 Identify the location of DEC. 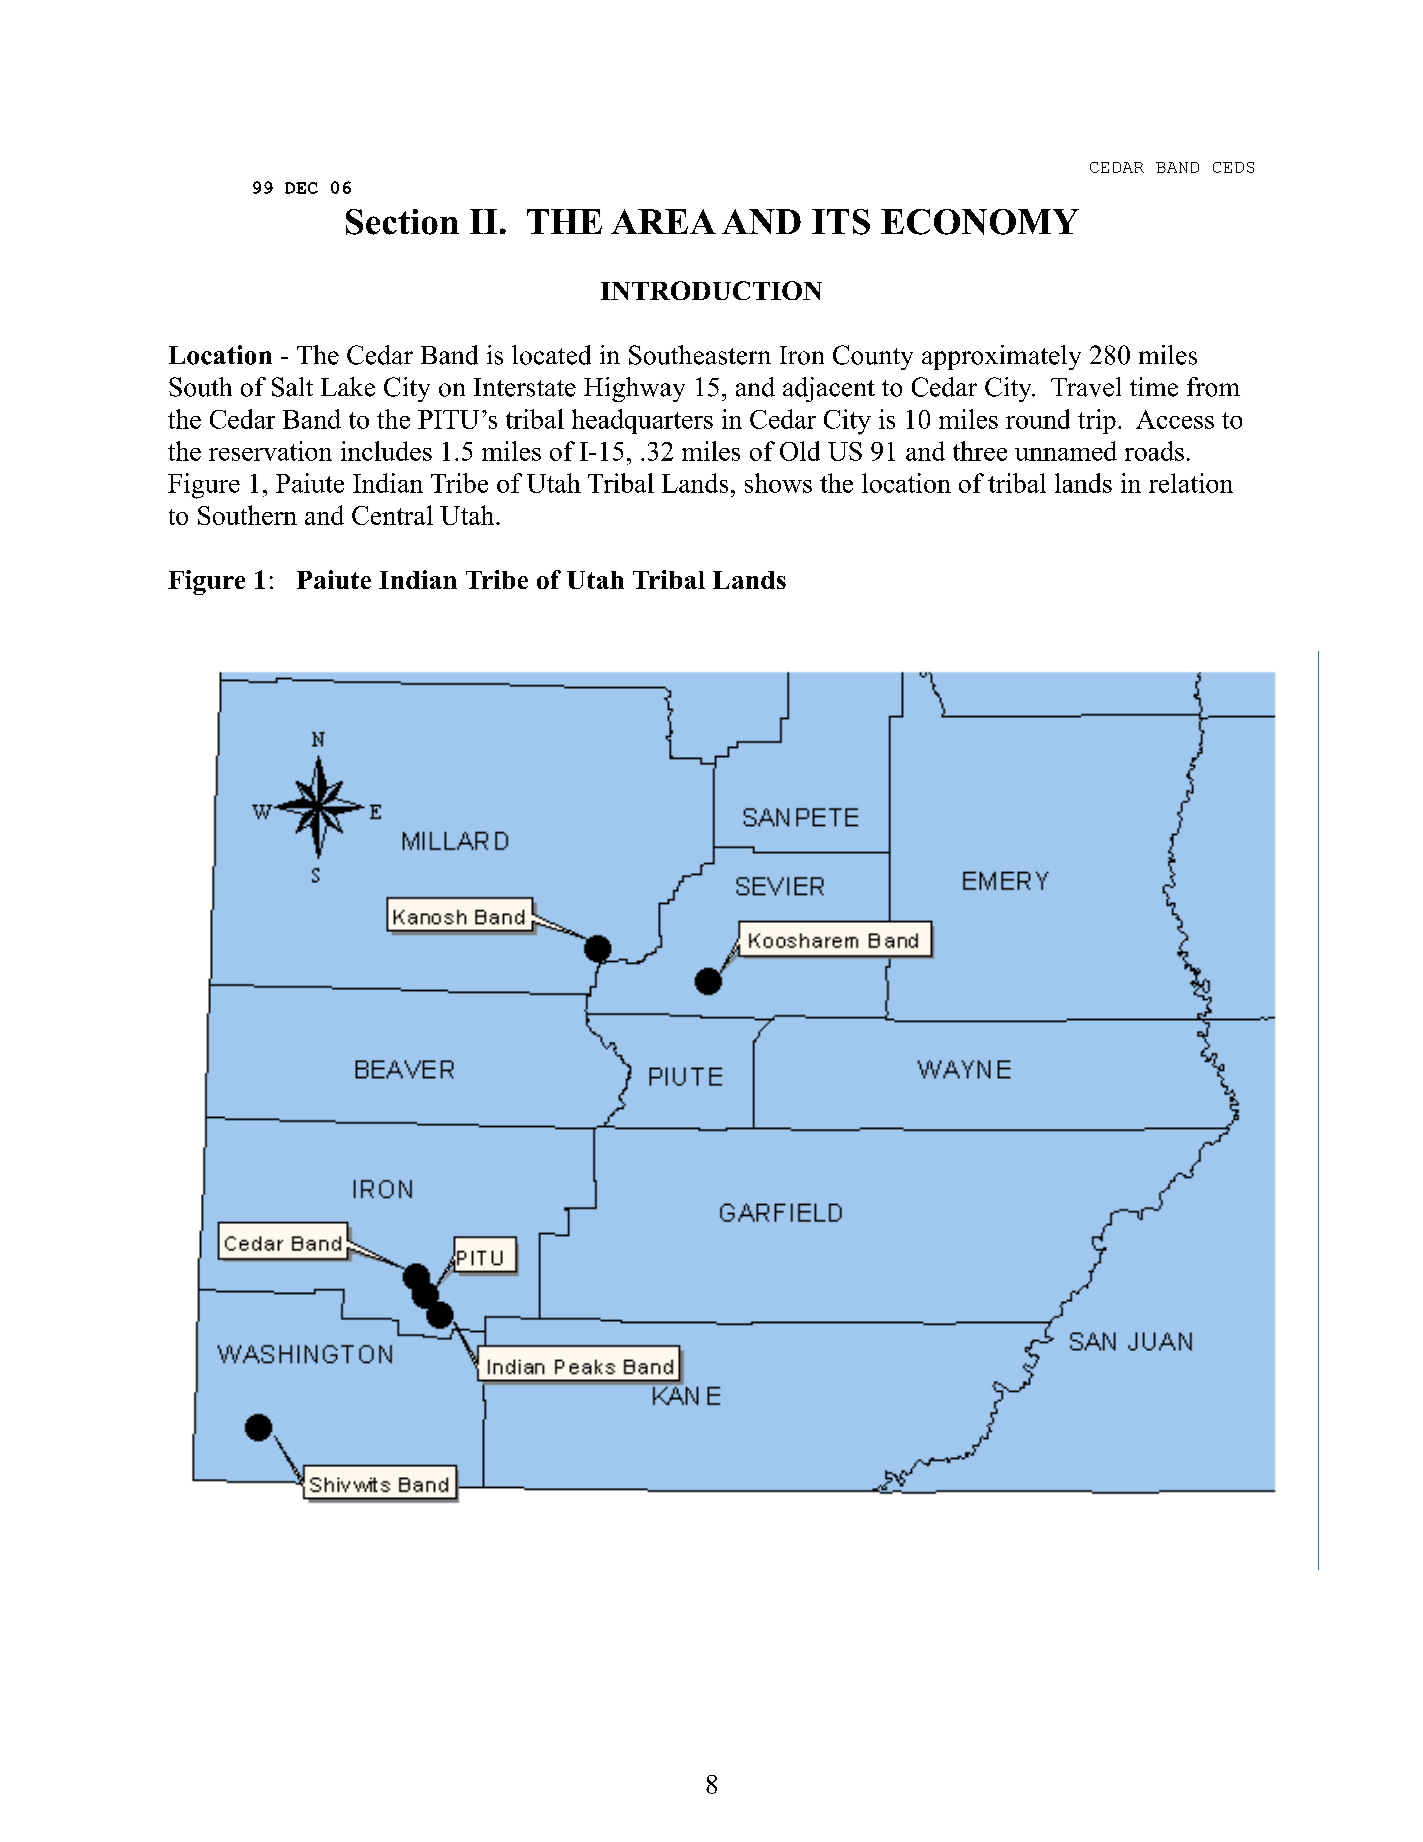
(301, 188).
